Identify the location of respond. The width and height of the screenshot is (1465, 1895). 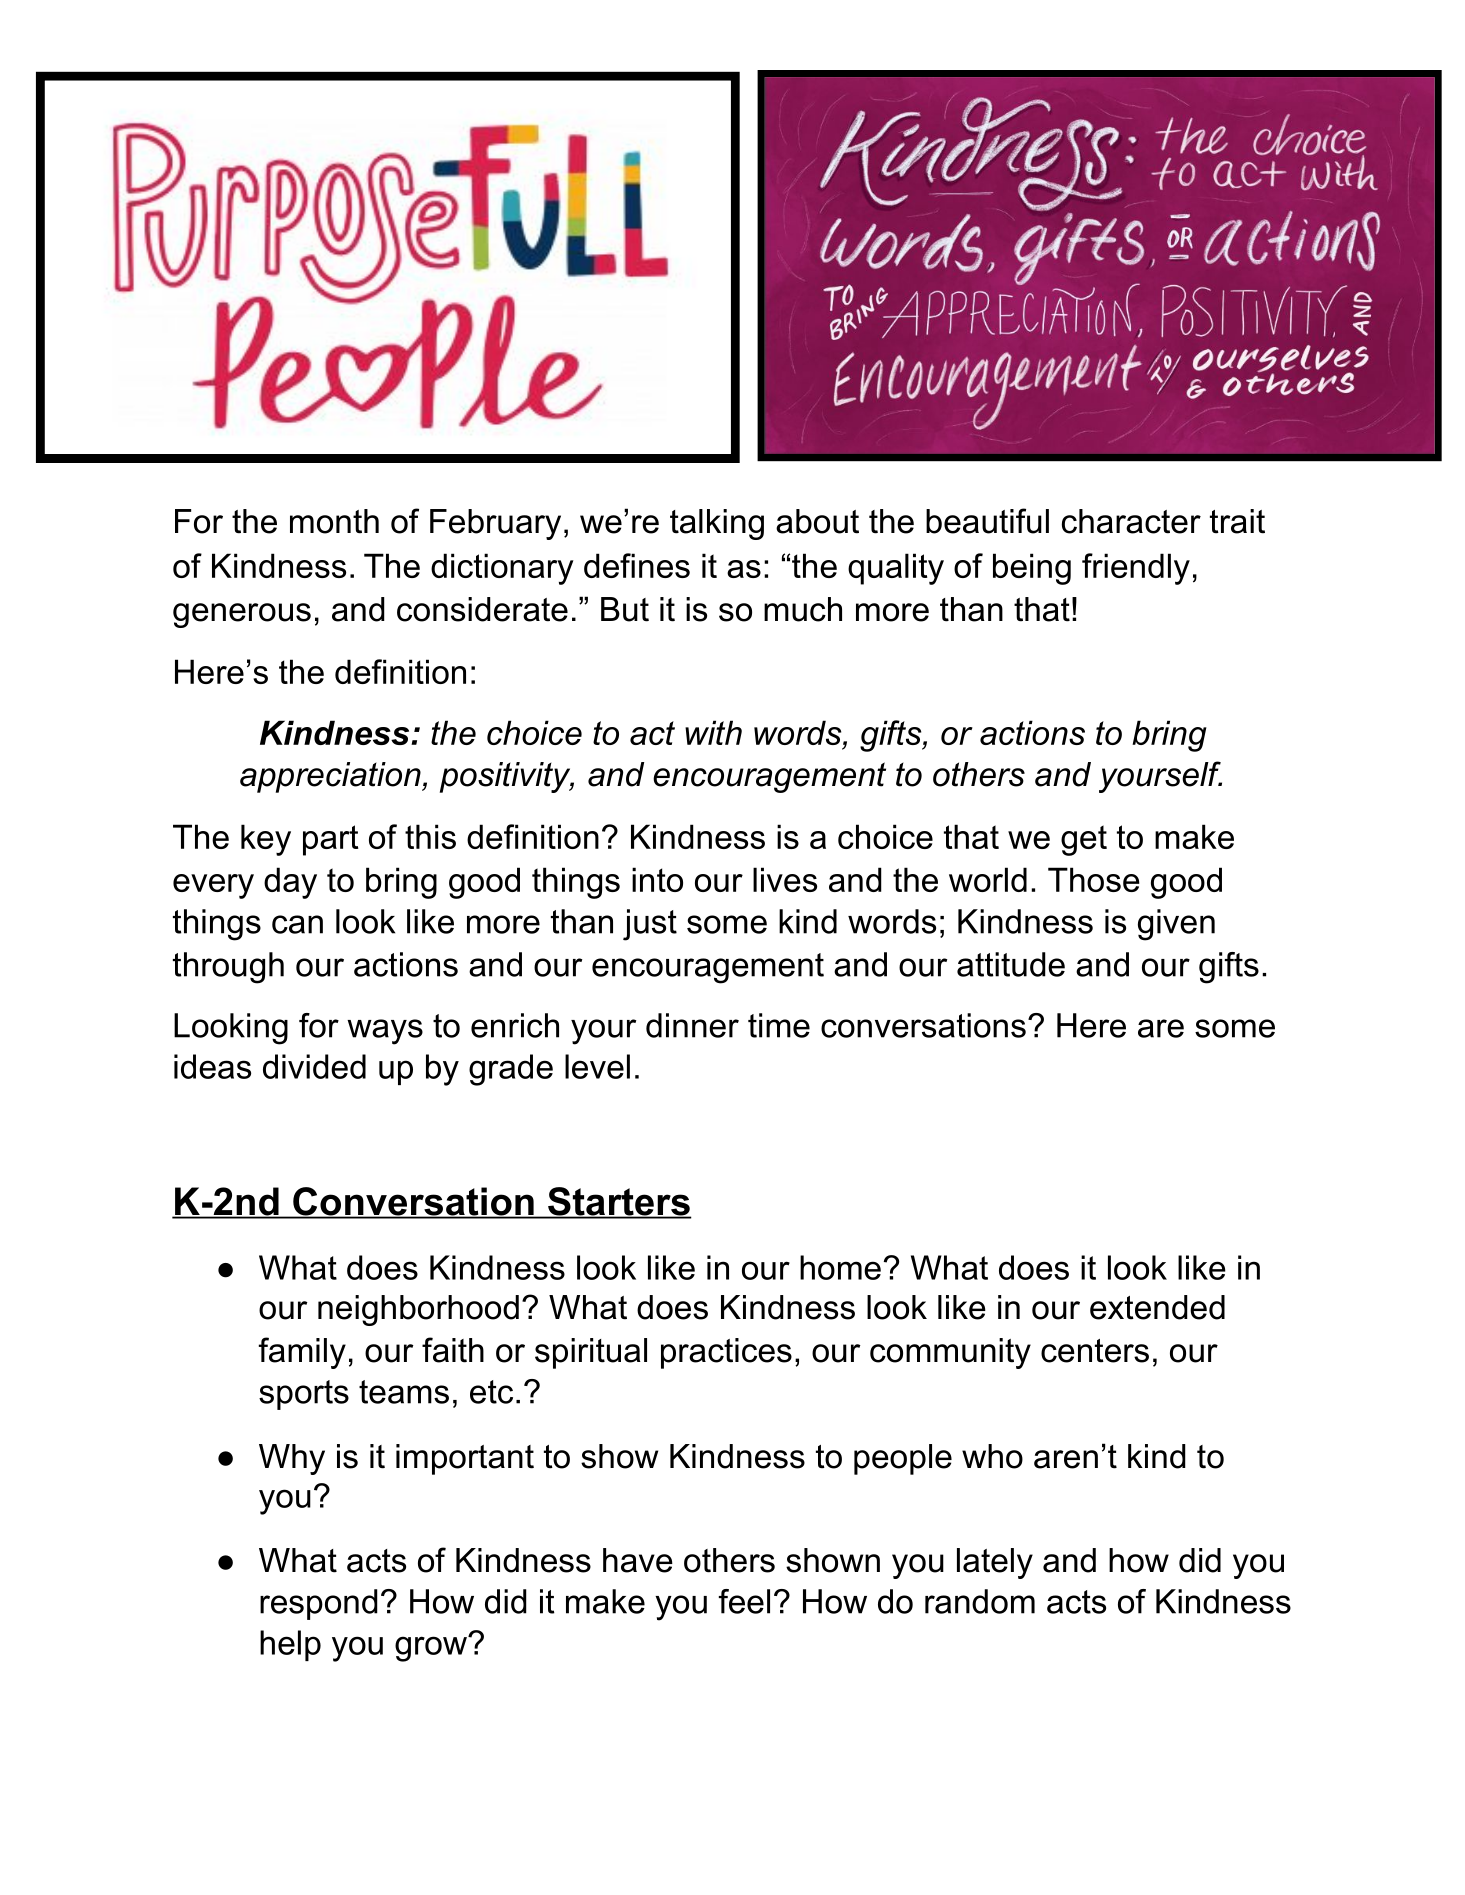
(319, 1604).
